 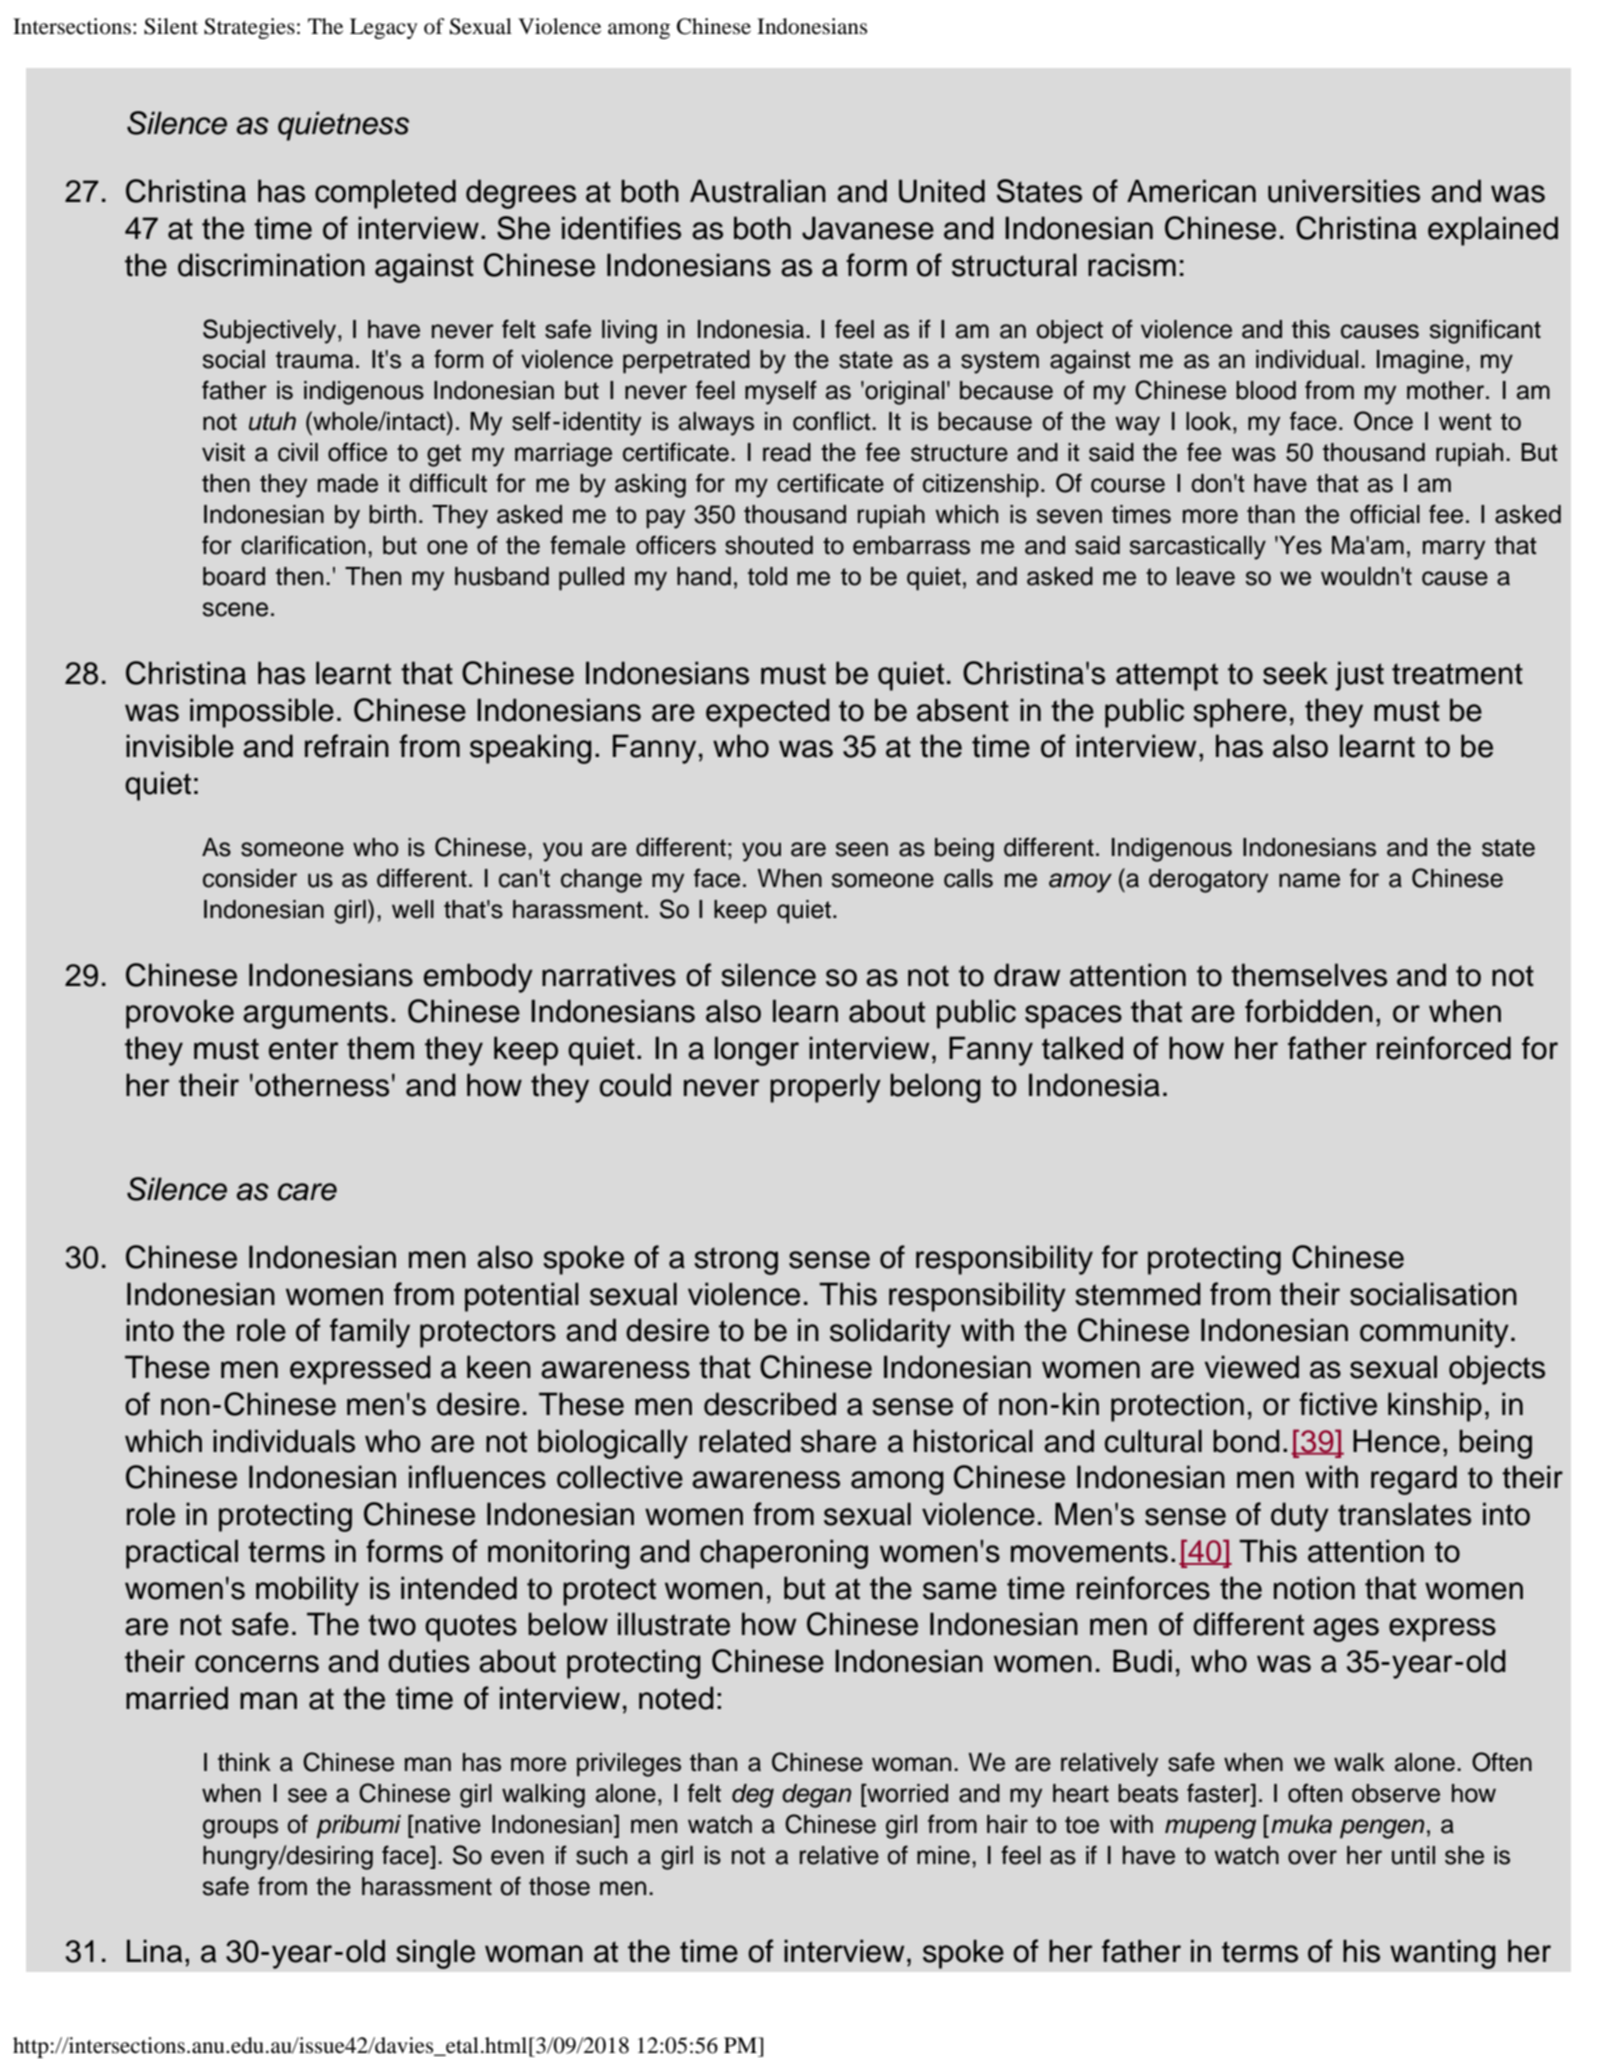 I want to click on over, so click(x=1312, y=1857).
